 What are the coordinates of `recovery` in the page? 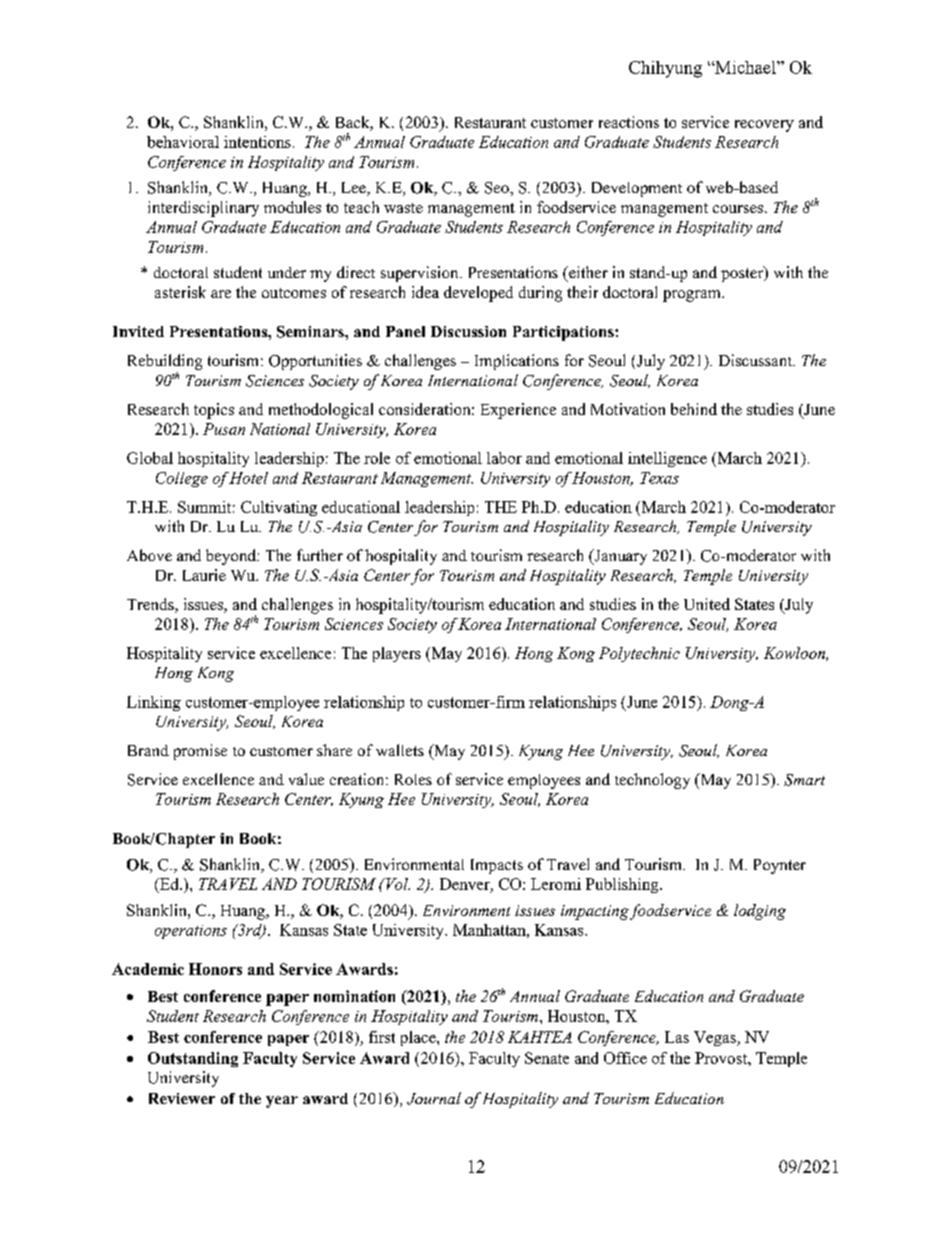 It's located at (764, 126).
